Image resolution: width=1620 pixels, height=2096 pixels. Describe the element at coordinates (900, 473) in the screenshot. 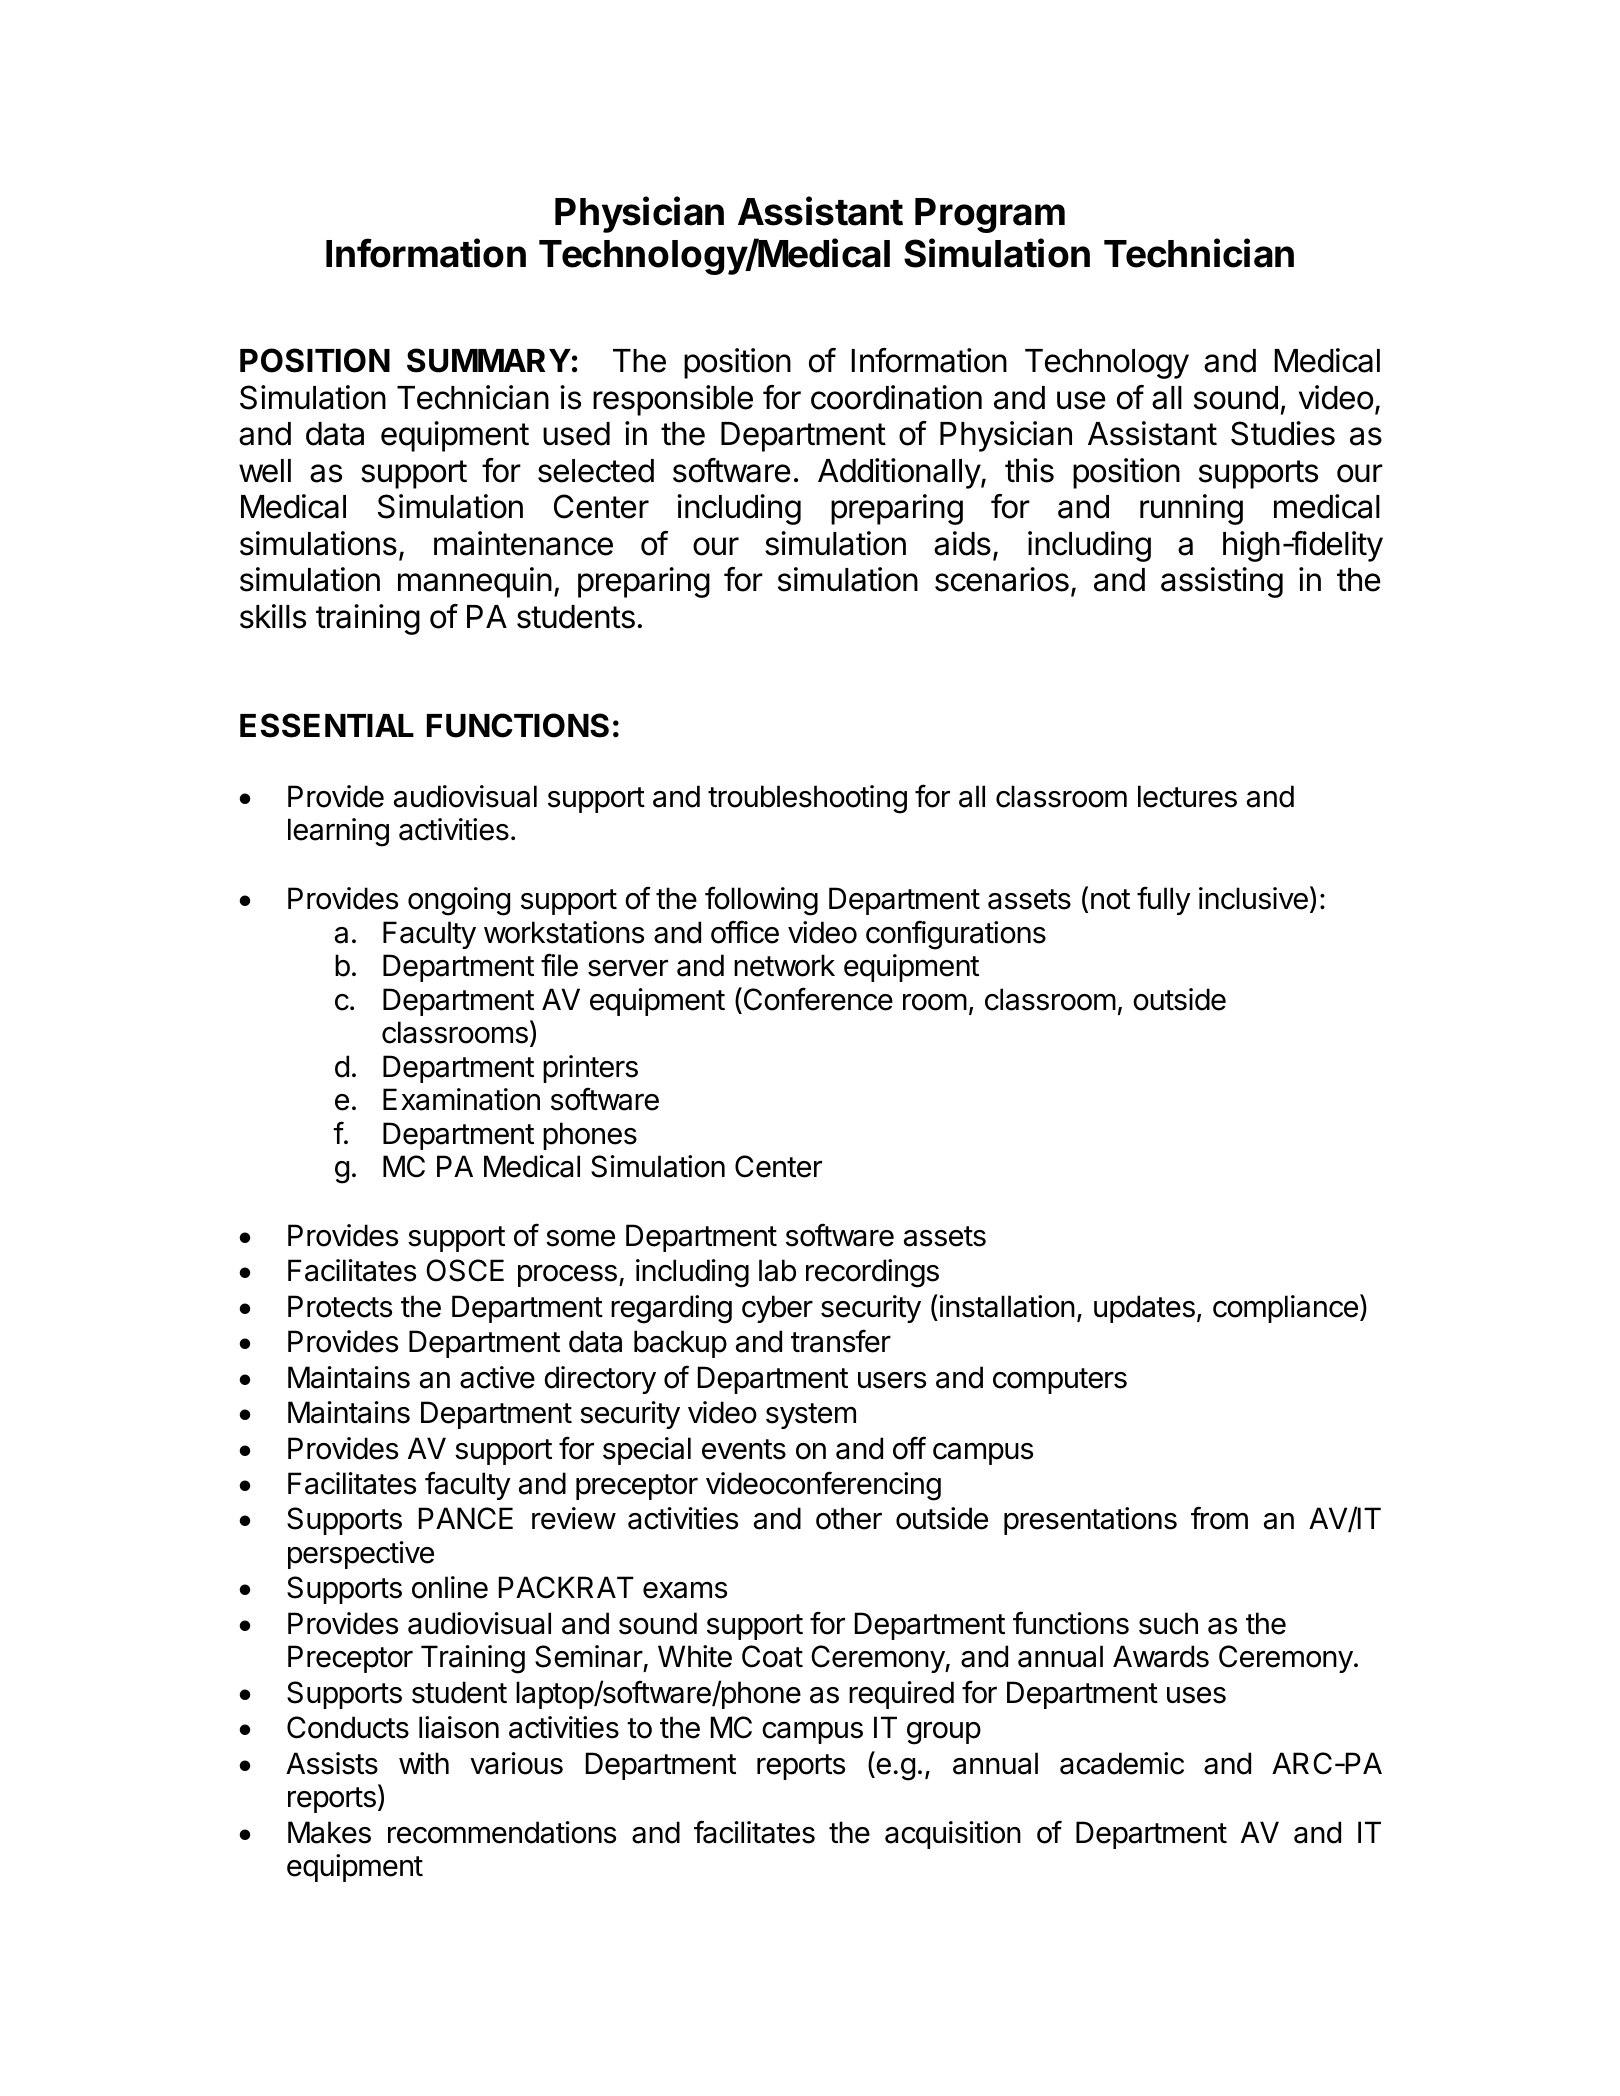

I see `Additionally` at that location.
